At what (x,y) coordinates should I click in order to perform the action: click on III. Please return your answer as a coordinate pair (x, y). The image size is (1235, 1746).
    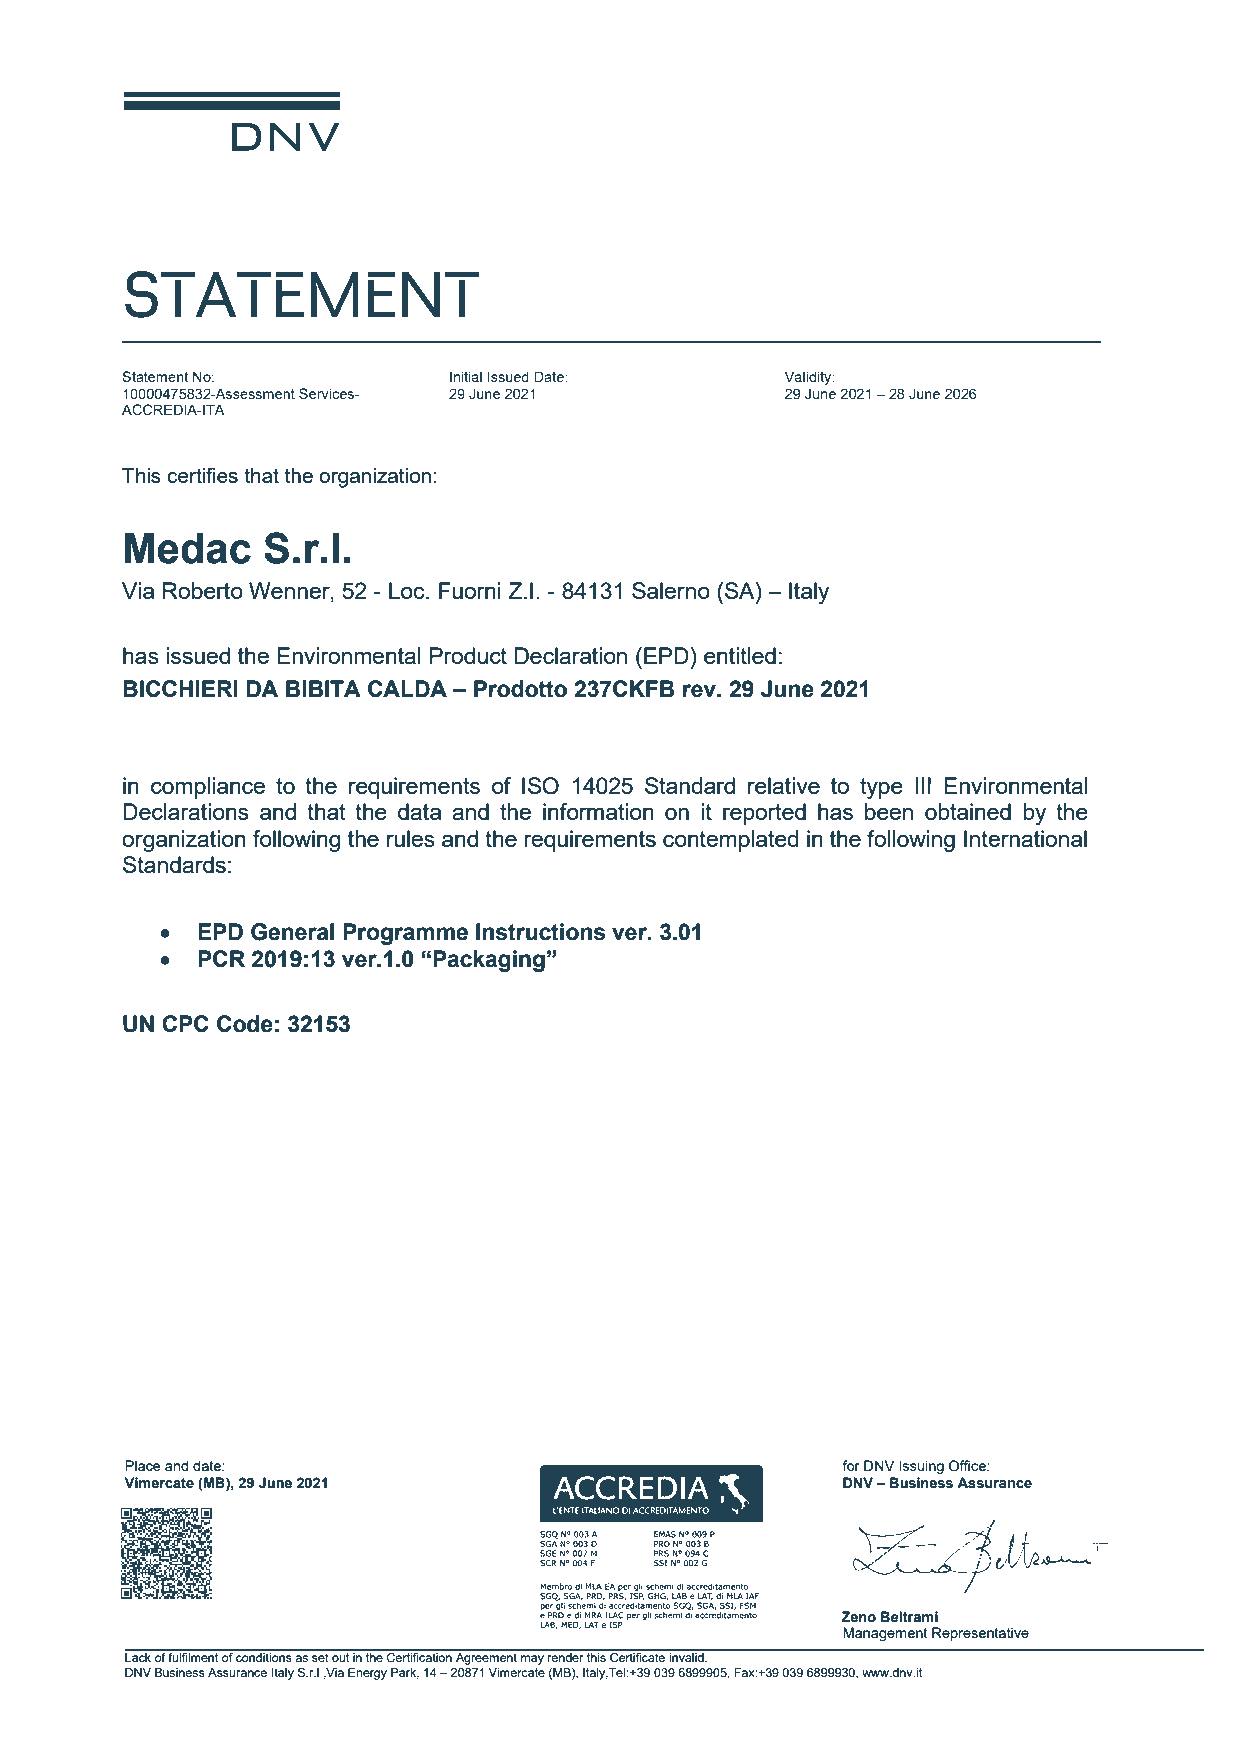
    Looking at the image, I should click on (923, 785).
